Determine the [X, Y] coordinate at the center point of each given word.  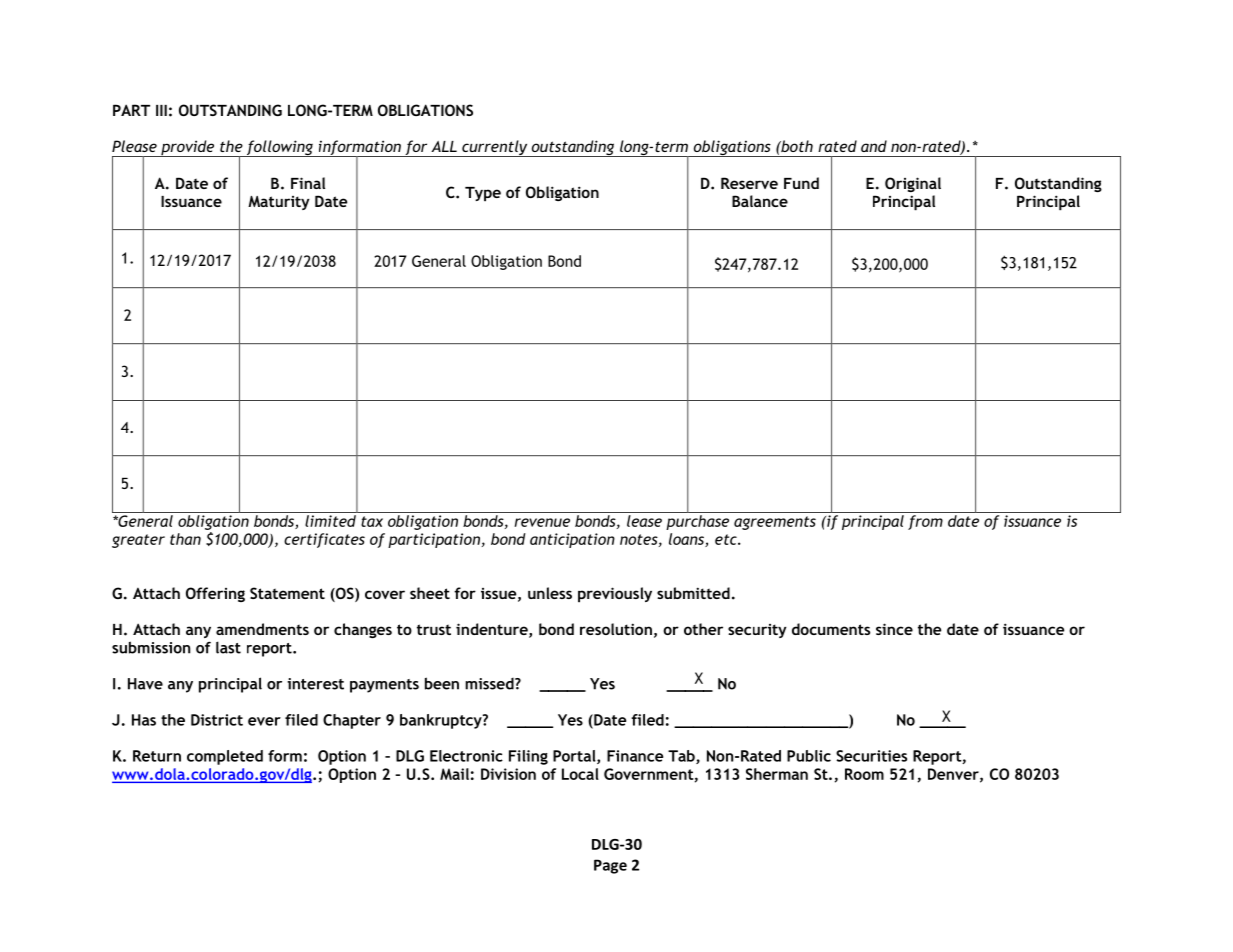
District [217, 720]
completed [225, 757]
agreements [775, 523]
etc [727, 539]
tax [372, 521]
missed [490, 684]
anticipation [572, 540]
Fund [801, 183]
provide [188, 148]
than [185, 539]
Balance [760, 201]
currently [495, 148]
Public [809, 756]
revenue [542, 522]
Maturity [279, 203]
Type [483, 194]
